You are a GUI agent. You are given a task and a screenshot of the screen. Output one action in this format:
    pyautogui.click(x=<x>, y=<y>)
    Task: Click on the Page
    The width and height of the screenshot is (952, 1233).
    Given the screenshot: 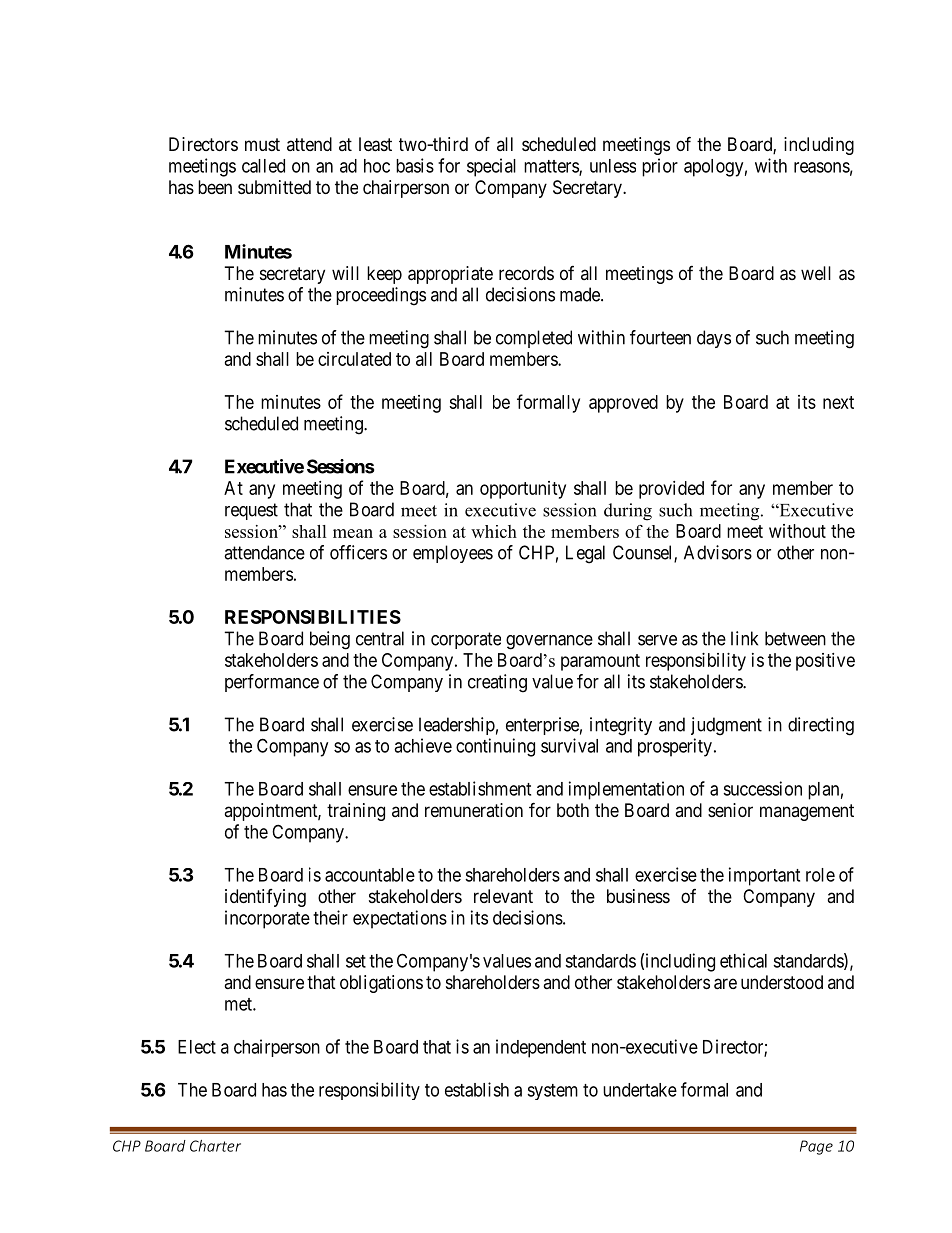 What is the action you would take?
    pyautogui.click(x=816, y=1147)
